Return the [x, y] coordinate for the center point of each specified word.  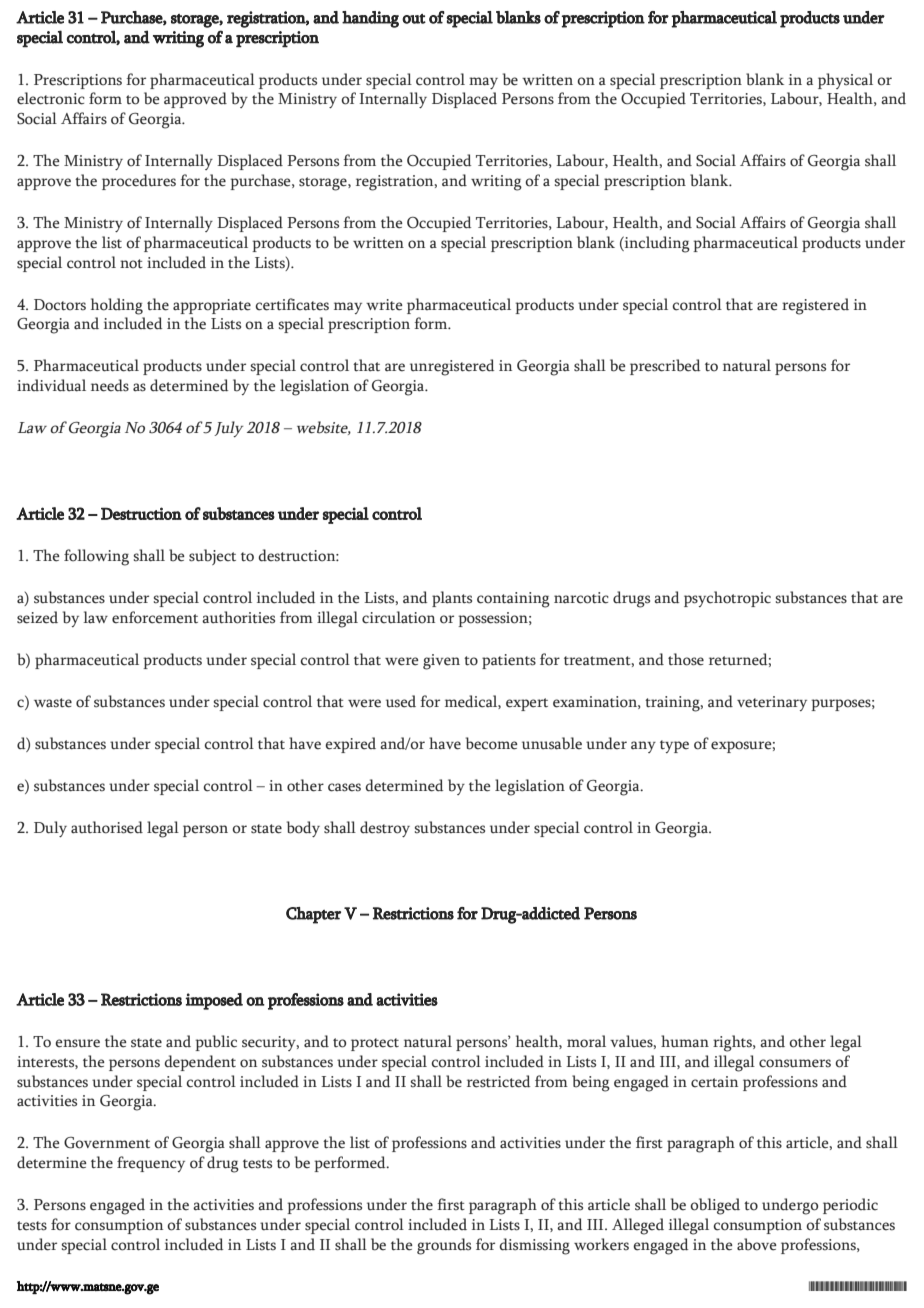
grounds [444, 1246]
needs [110, 385]
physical [845, 81]
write [384, 305]
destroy [385, 829]
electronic [51, 98]
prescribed [665, 367]
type [674, 746]
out [414, 19]
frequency [151, 1164]
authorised [107, 827]
